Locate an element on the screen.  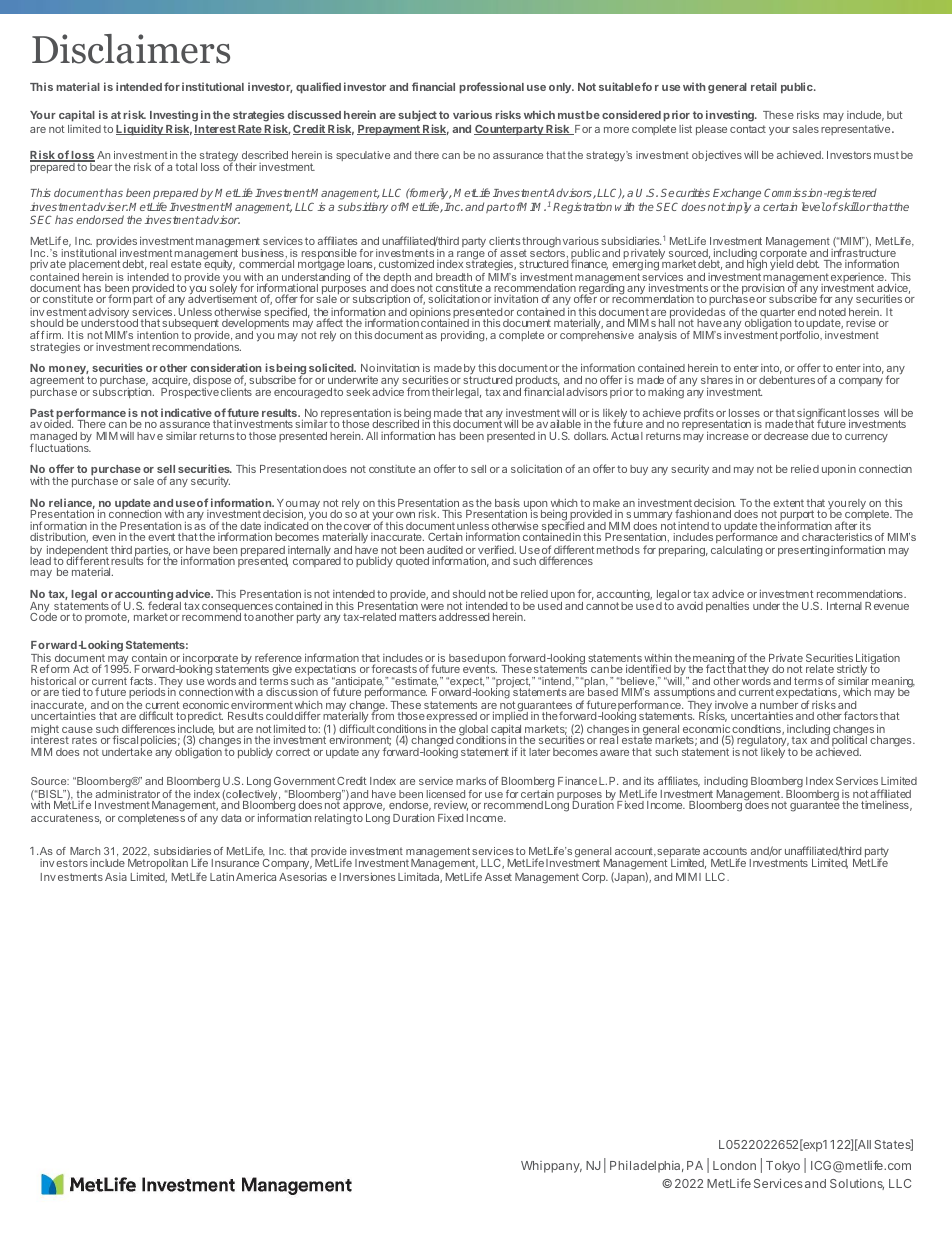
administrator is located at coordinates (127, 794).
